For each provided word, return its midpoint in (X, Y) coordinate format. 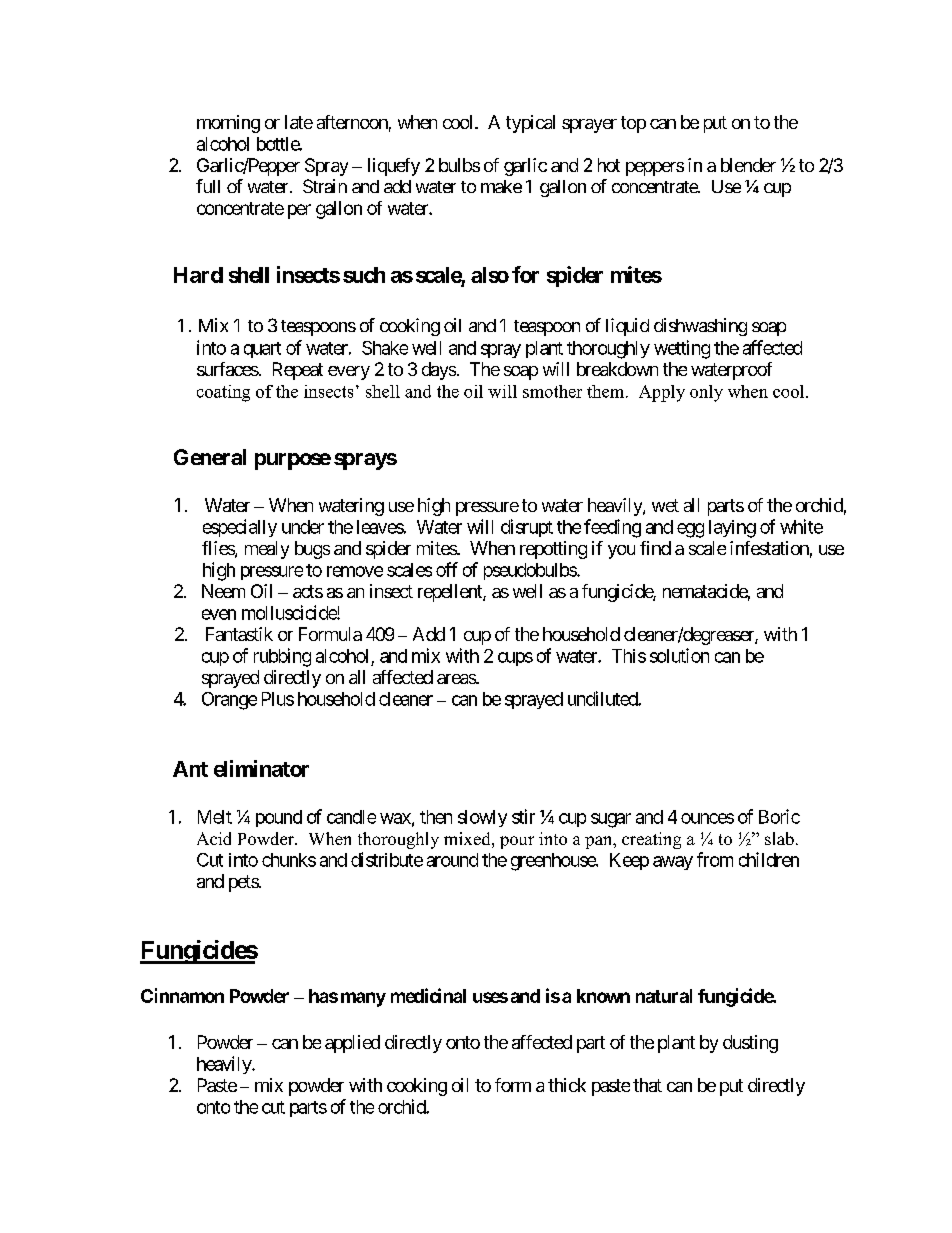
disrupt (527, 528)
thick (567, 1085)
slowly (482, 818)
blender (748, 165)
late (299, 122)
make (501, 186)
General (210, 457)
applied (352, 1044)
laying (732, 529)
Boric (779, 816)
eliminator (261, 768)
